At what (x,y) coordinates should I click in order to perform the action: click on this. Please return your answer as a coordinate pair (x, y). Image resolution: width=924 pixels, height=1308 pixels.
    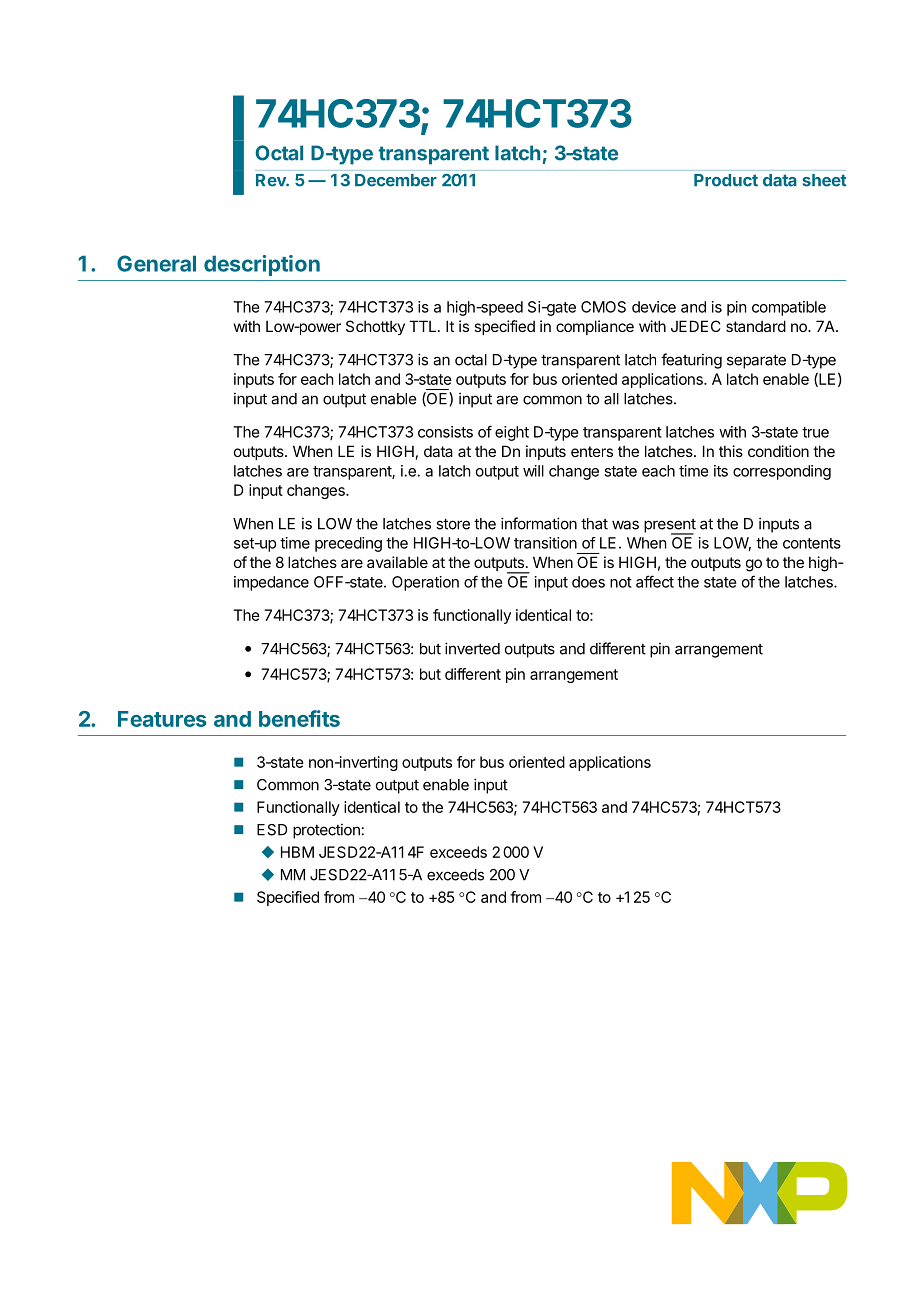
    Looking at the image, I should click on (731, 451).
